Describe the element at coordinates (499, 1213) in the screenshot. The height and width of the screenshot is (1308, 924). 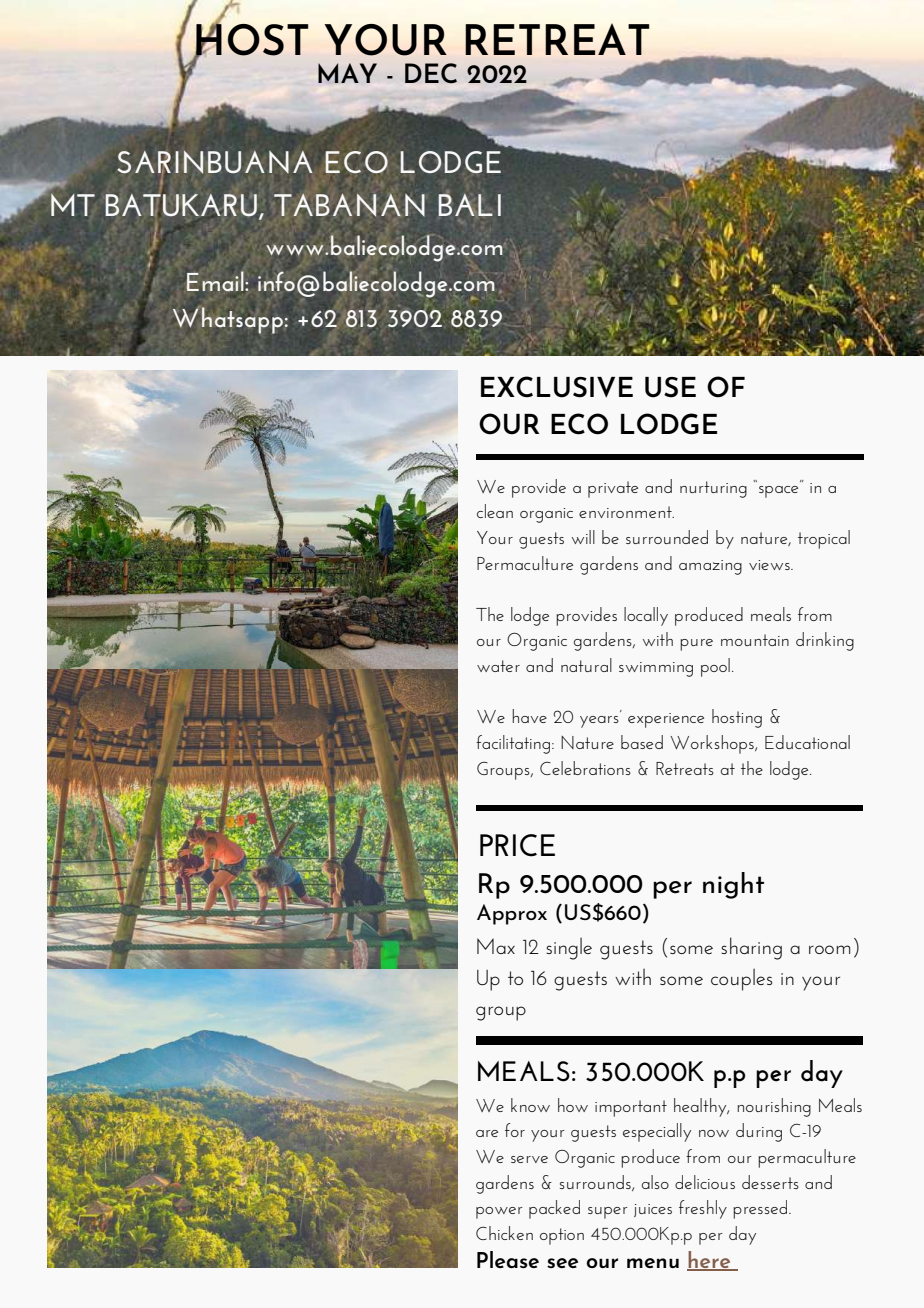
I see `power` at that location.
